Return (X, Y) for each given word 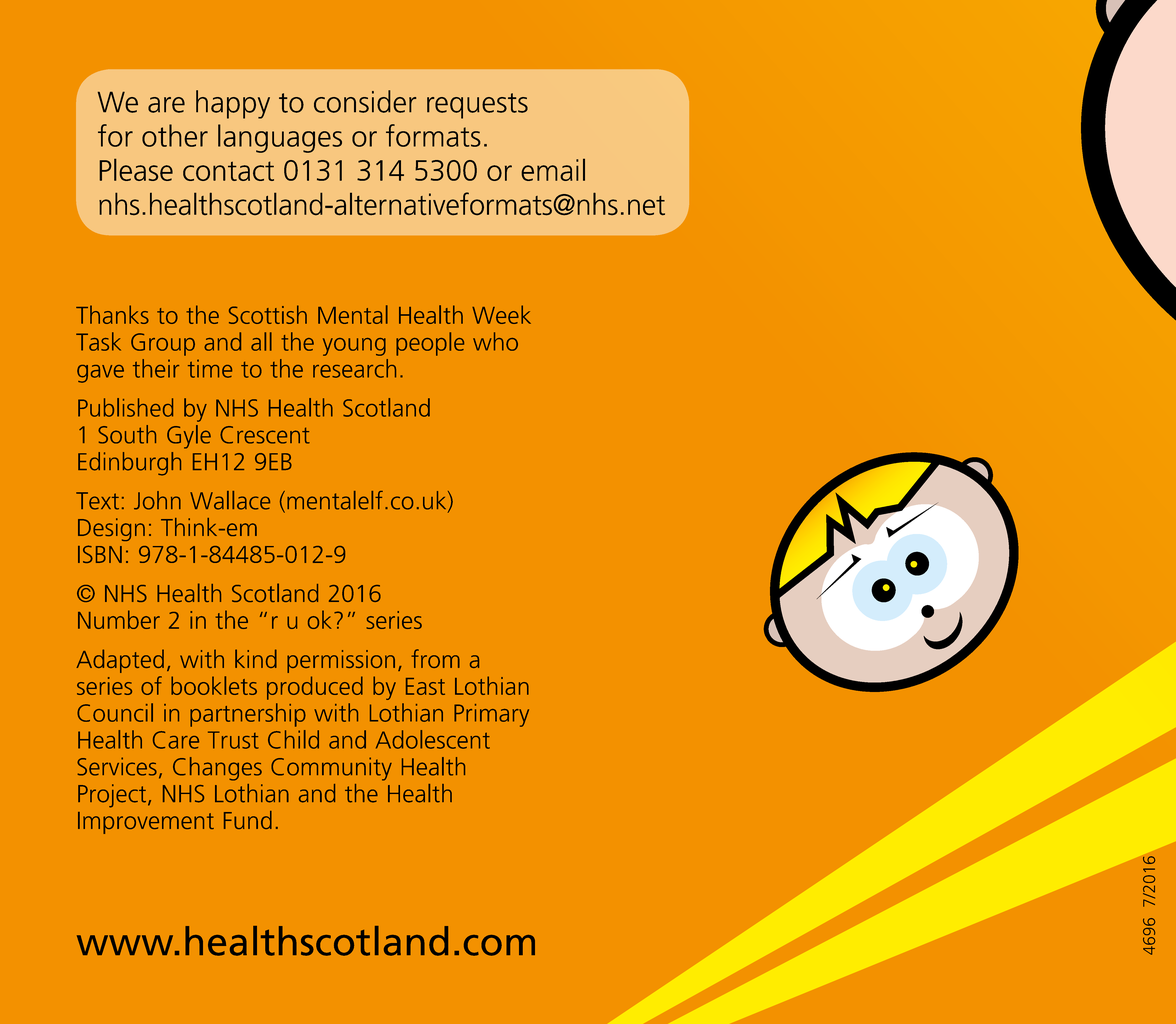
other (175, 135)
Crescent (265, 435)
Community (331, 769)
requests (477, 106)
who (495, 341)
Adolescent (433, 739)
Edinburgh (129, 464)
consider (365, 101)
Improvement (146, 823)
